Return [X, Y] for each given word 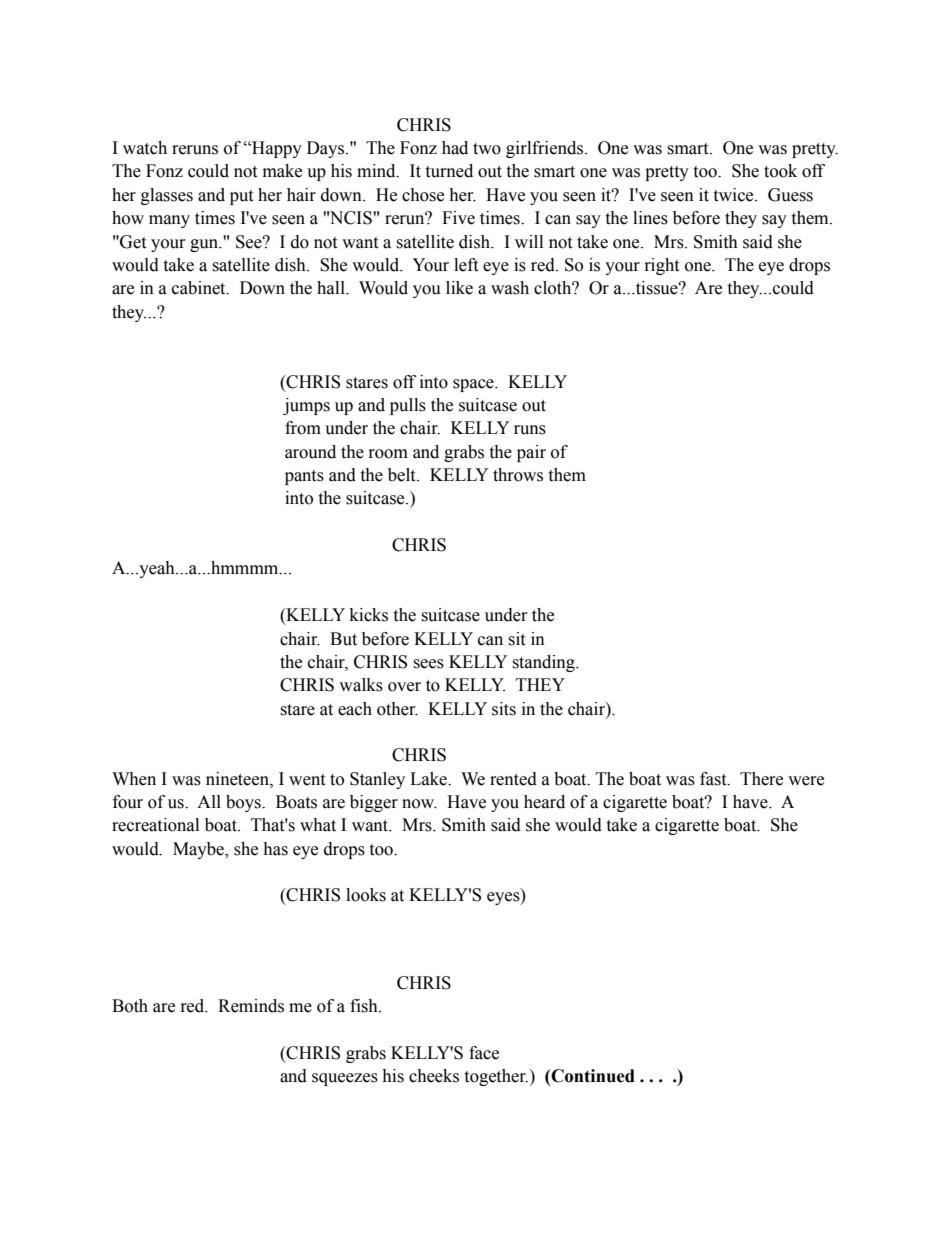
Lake [429, 779]
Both [130, 1006]
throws [518, 475]
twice [734, 195]
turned [449, 171]
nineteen [238, 779]
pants [304, 477]
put [241, 197]
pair [531, 453]
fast [714, 779]
